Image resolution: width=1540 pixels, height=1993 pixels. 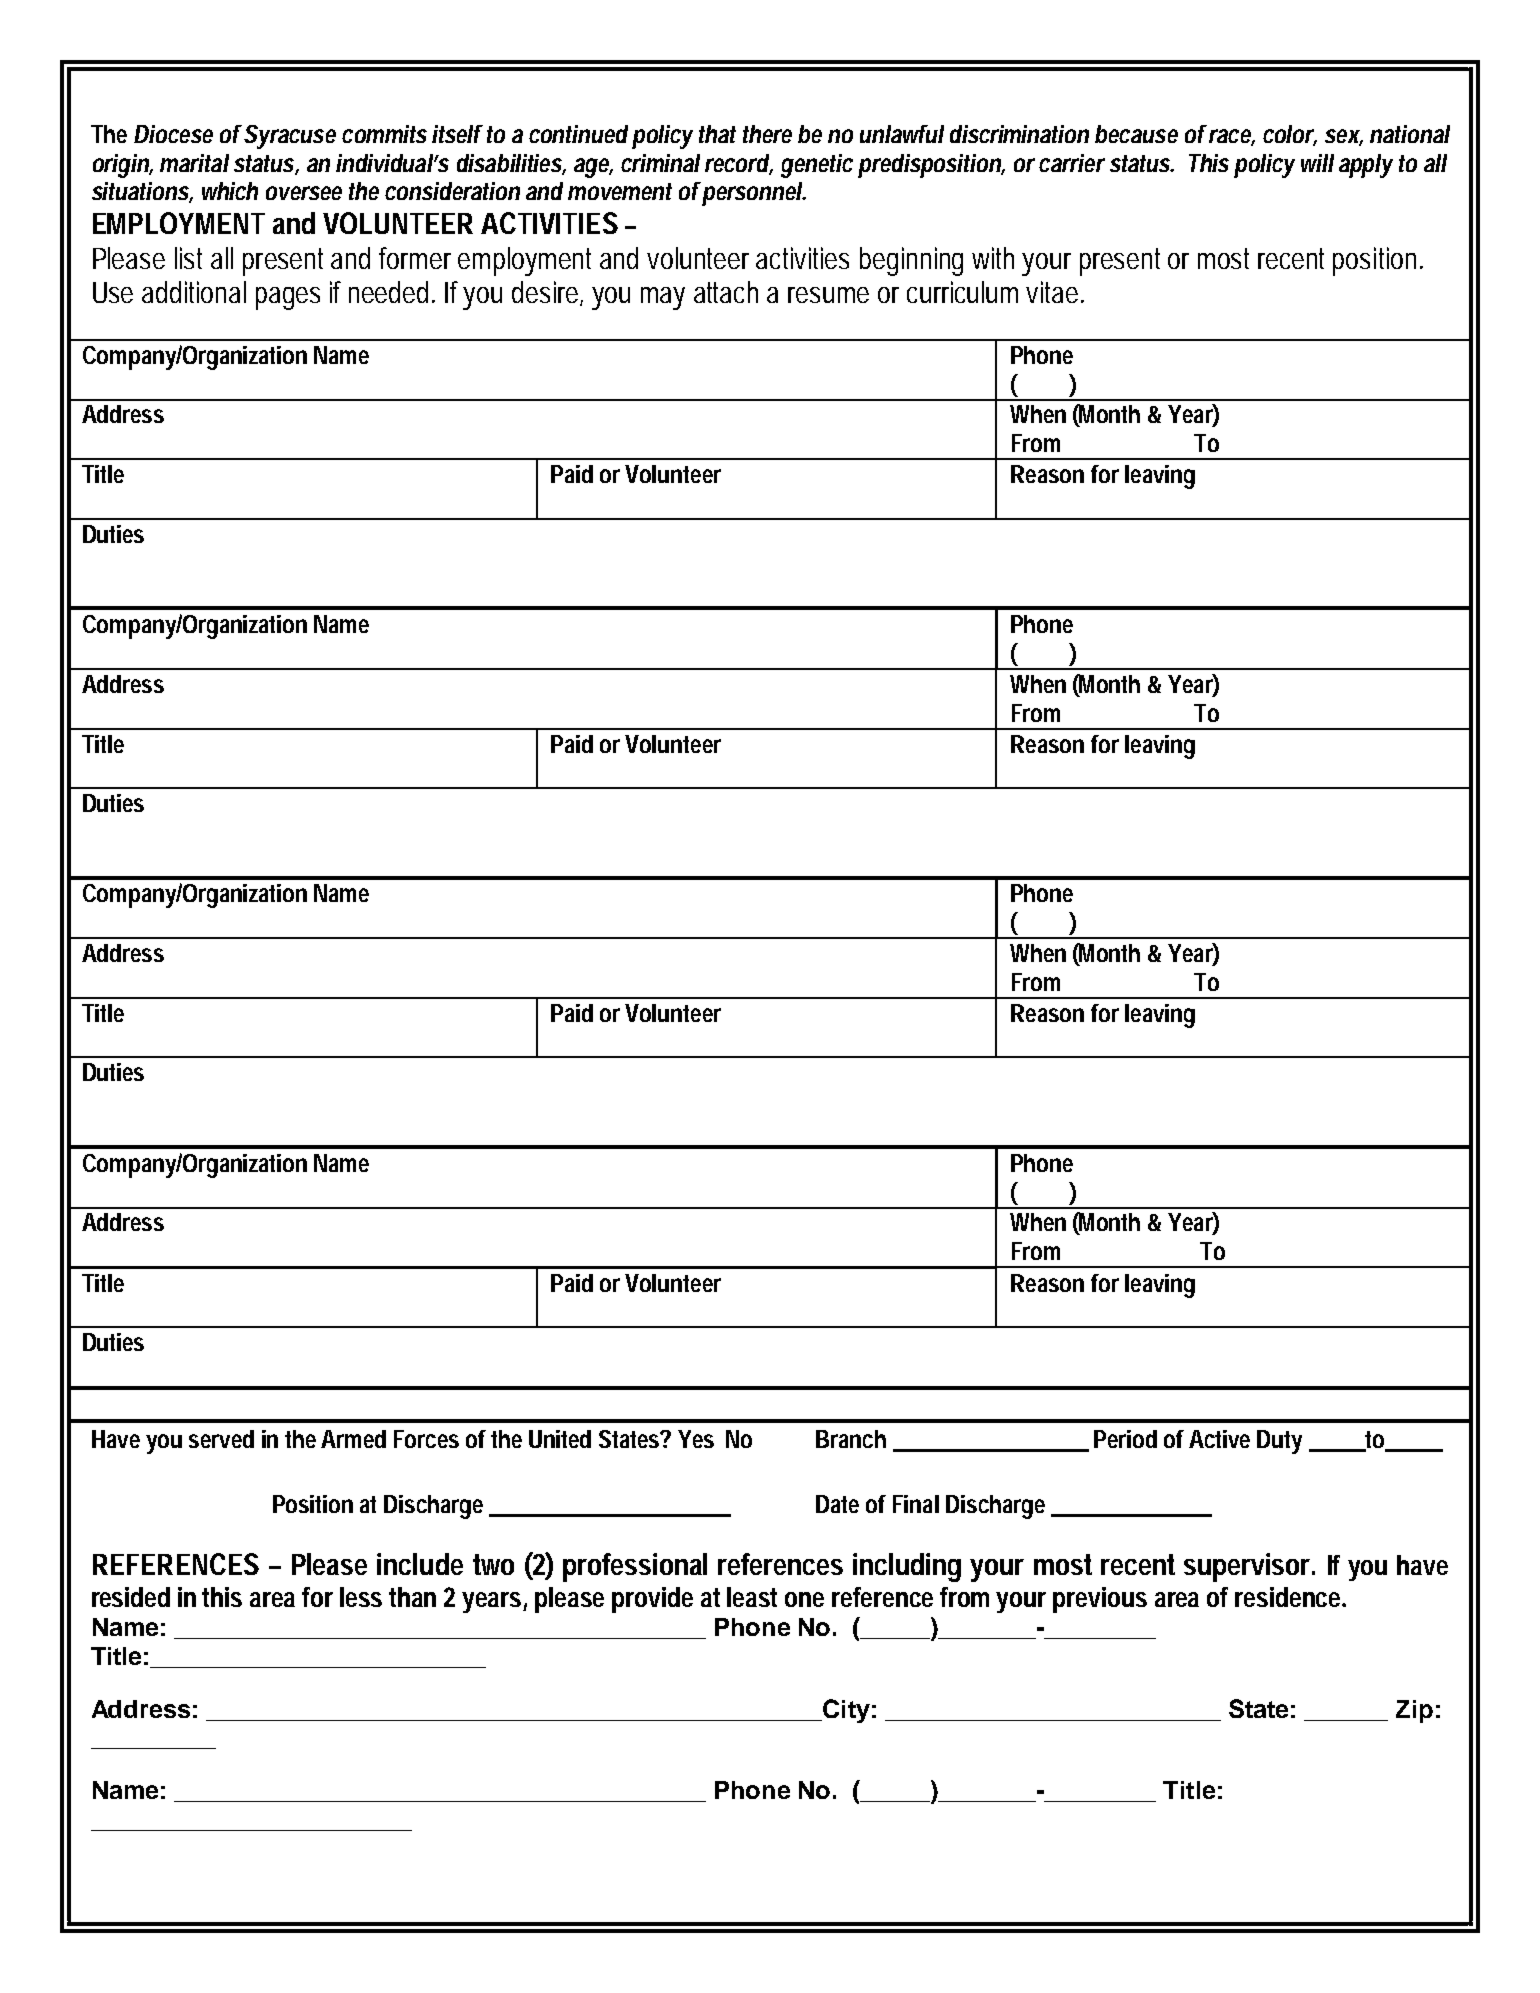 I want to click on supervisor, so click(x=1249, y=1567).
